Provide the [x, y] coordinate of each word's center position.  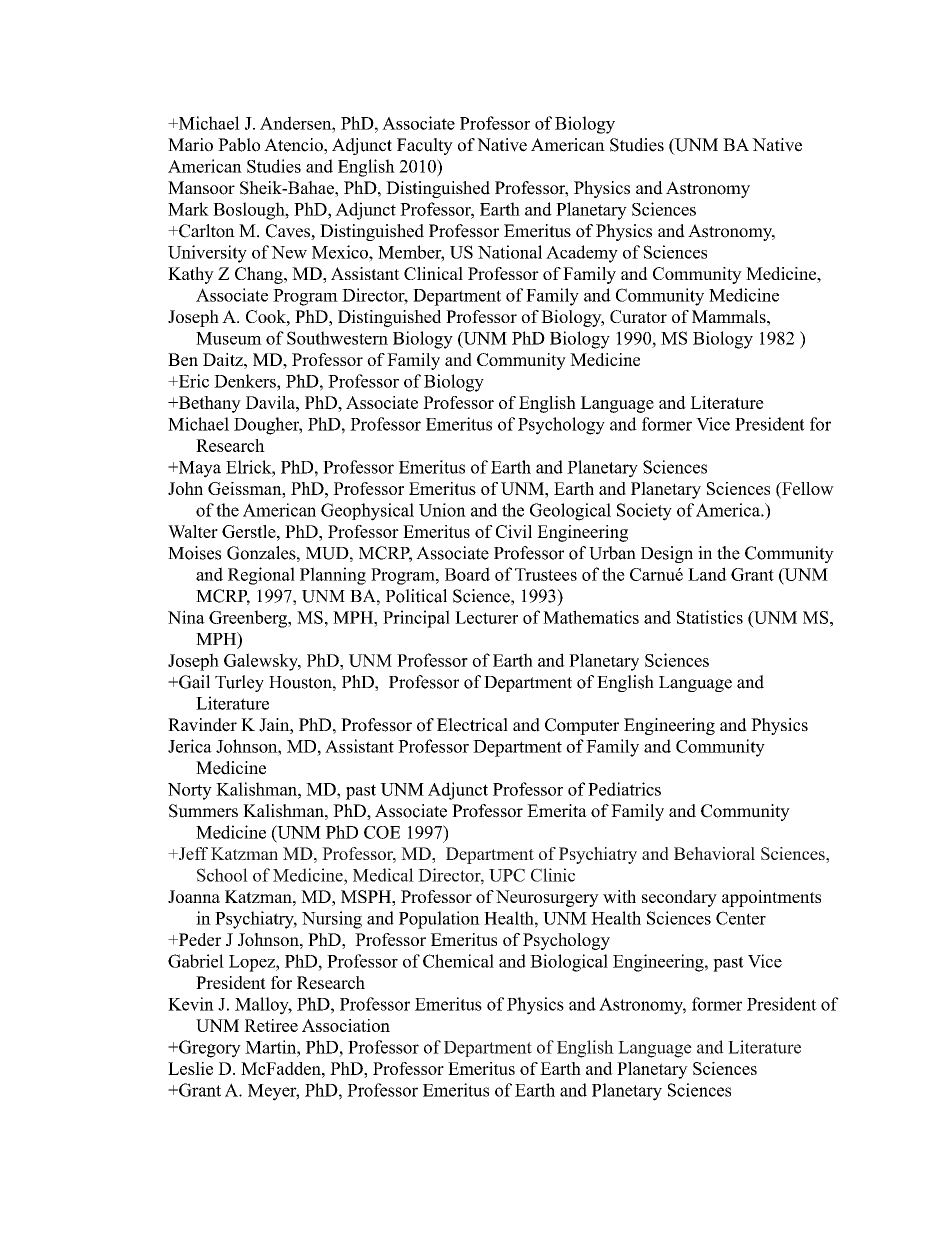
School [222, 875]
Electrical [472, 725]
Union [442, 510]
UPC [507, 875]
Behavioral [714, 853]
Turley [239, 683]
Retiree [271, 1025]
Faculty [425, 146]
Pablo [239, 145]
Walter [193, 531]
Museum [229, 338]
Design [667, 554]
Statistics [710, 617]
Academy [582, 254]
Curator [638, 316]
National [510, 252]
